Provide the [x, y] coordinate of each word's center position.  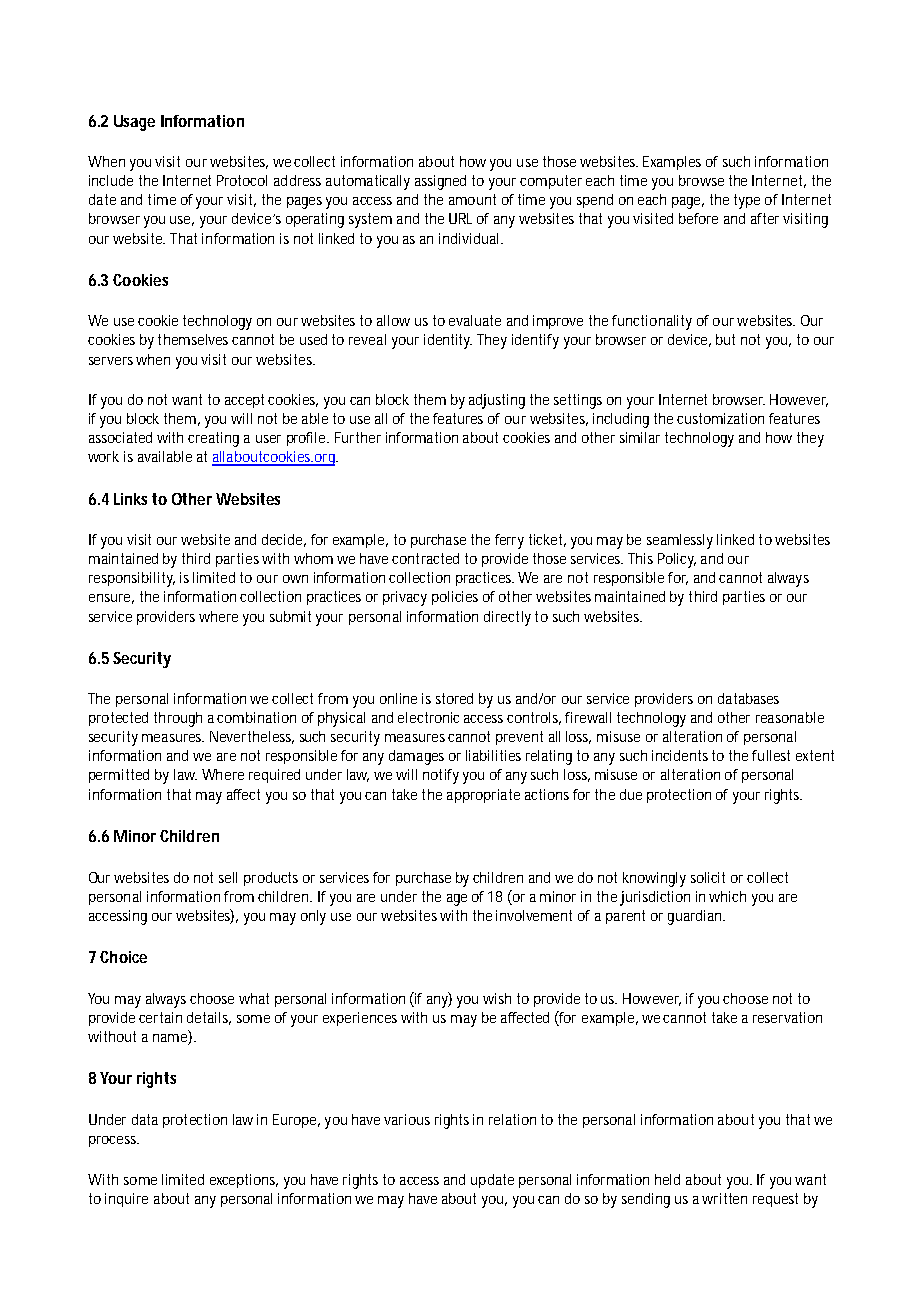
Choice [123, 957]
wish [497, 998]
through [178, 719]
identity [448, 341]
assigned [440, 182]
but [725, 339]
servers [111, 361]
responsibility [132, 579]
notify [441, 776]
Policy [677, 560]
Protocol [242, 180]
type [747, 201]
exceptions [244, 1181]
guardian [696, 917]
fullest [771, 755]
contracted [425, 558]
